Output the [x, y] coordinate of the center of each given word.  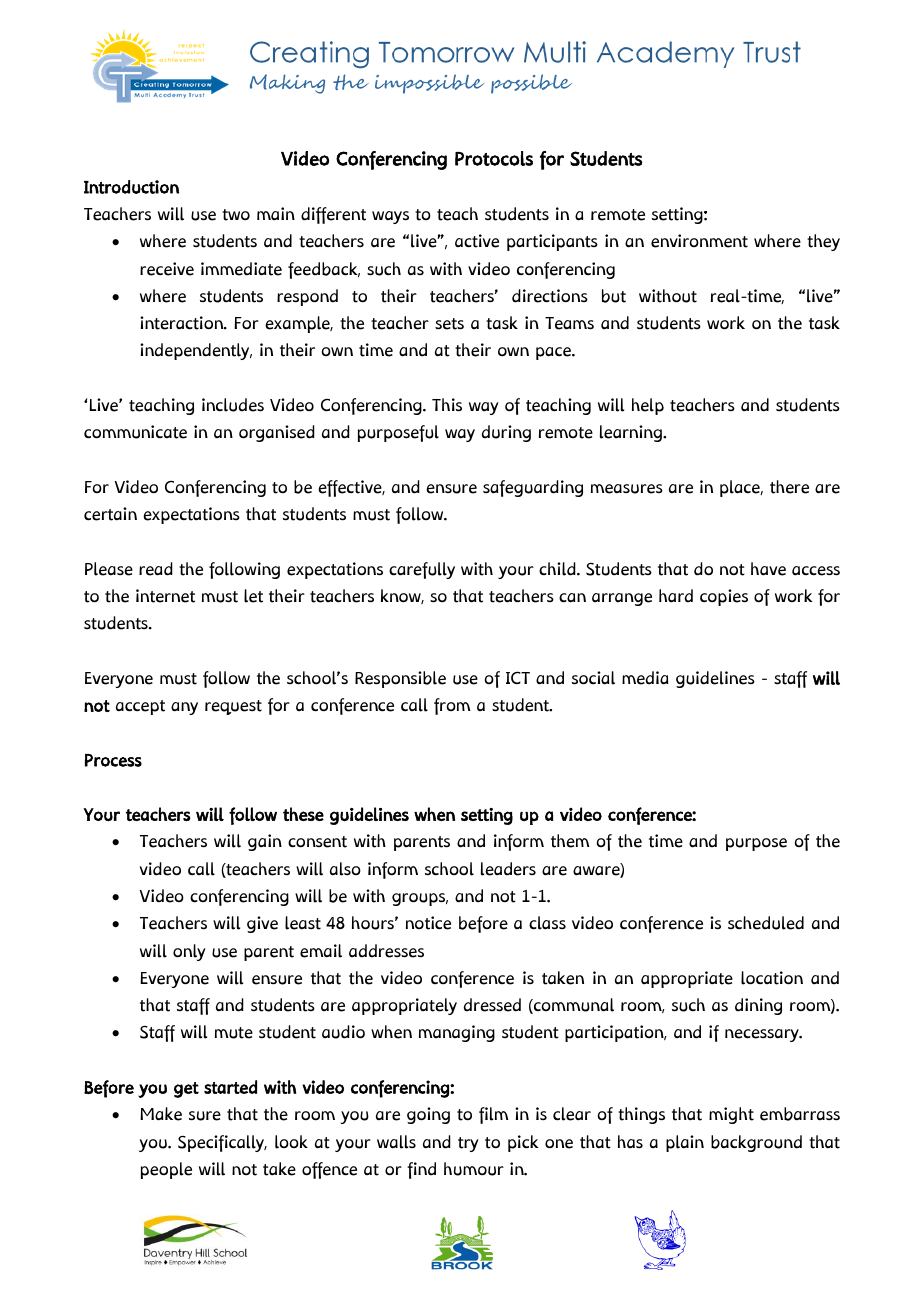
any [184, 708]
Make [161, 1114]
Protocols [494, 158]
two [236, 215]
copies [724, 597]
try [468, 1144]
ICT [518, 677]
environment [699, 241]
